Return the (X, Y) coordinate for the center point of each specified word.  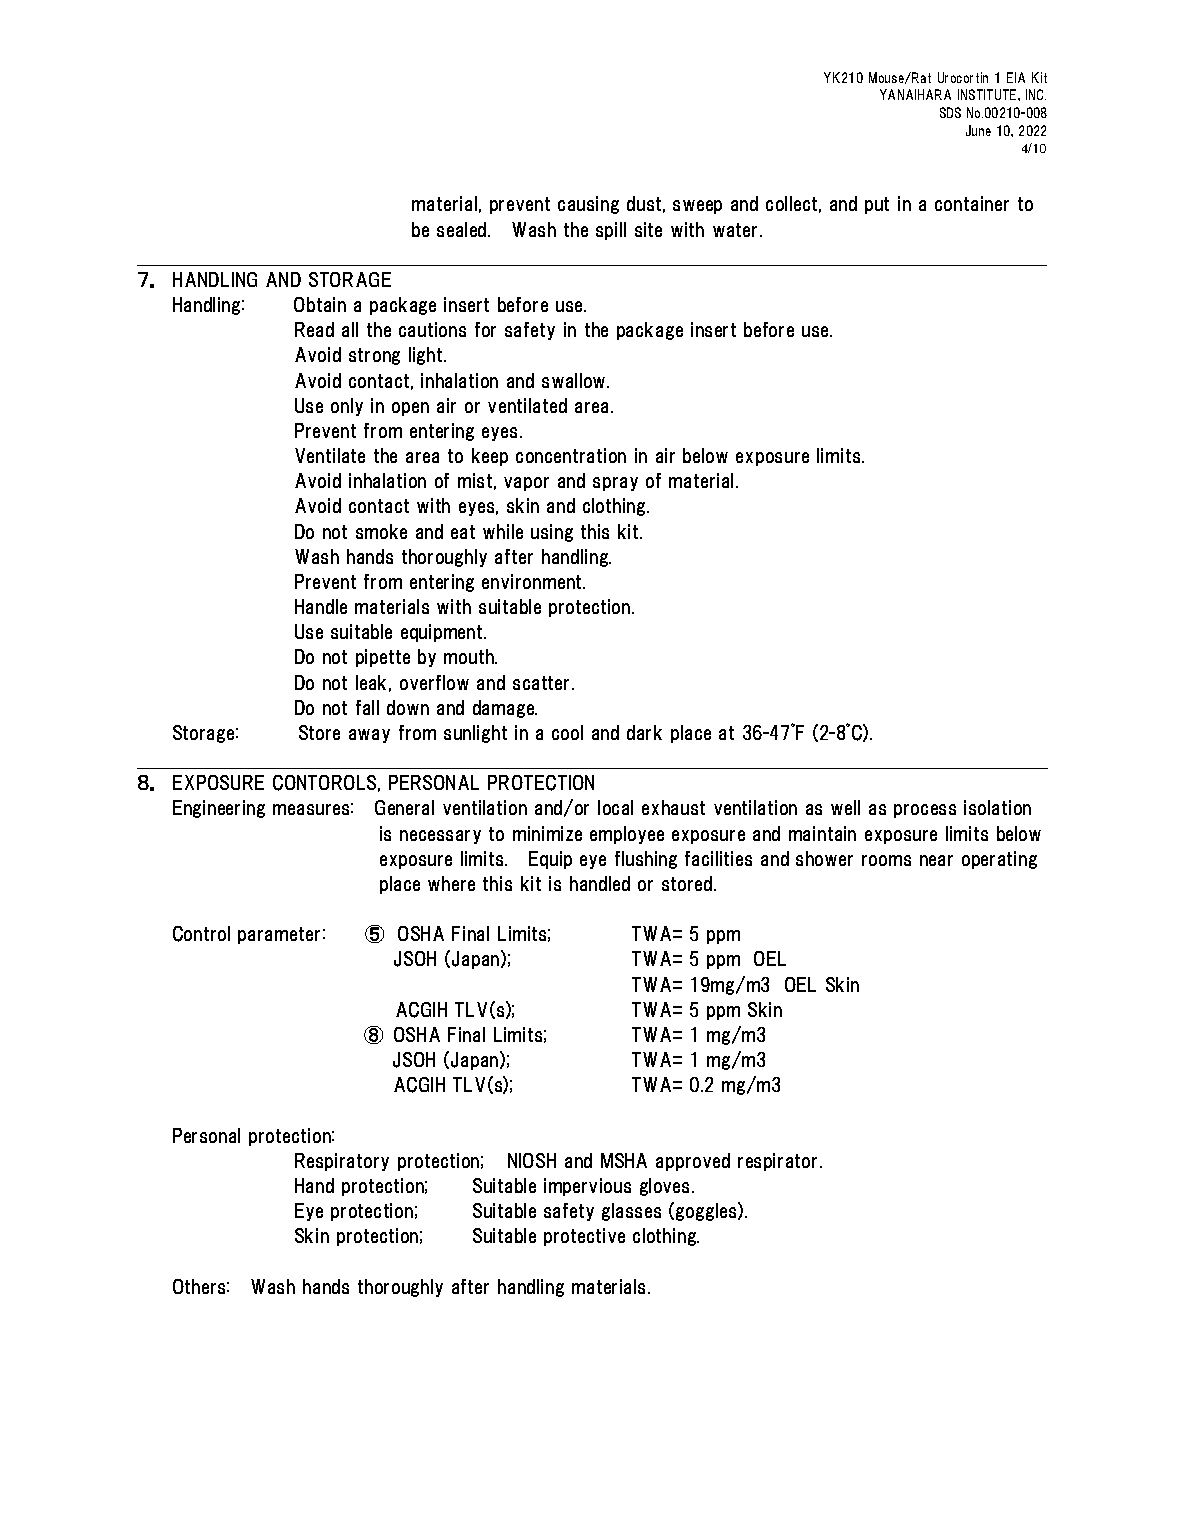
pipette (383, 658)
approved (693, 1162)
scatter (541, 683)
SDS (950, 112)
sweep (697, 207)
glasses (631, 1212)
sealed (463, 229)
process (925, 811)
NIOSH (532, 1160)
